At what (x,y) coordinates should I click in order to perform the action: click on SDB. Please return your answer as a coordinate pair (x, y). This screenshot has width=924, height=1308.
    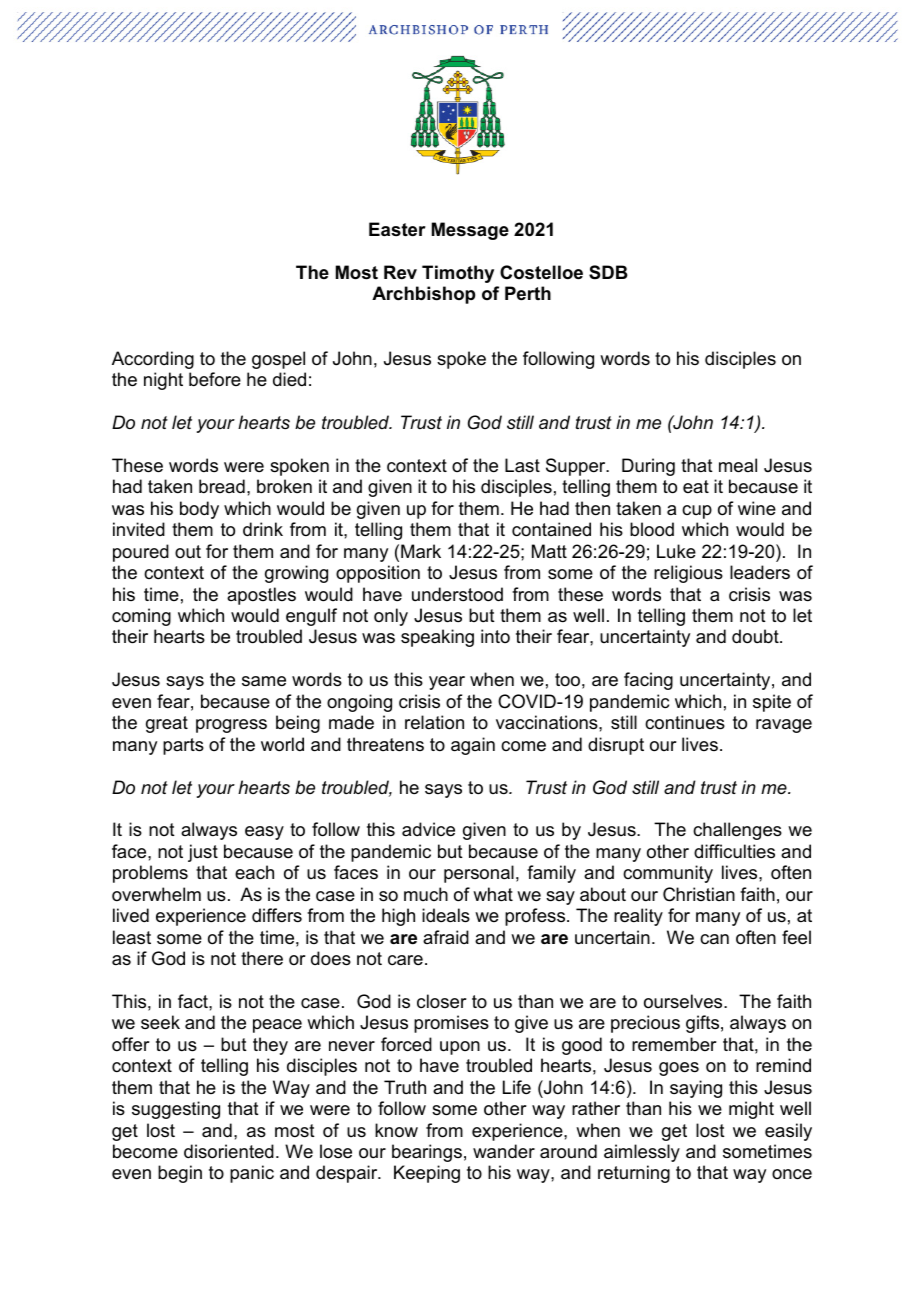
    Looking at the image, I should click on (608, 272).
